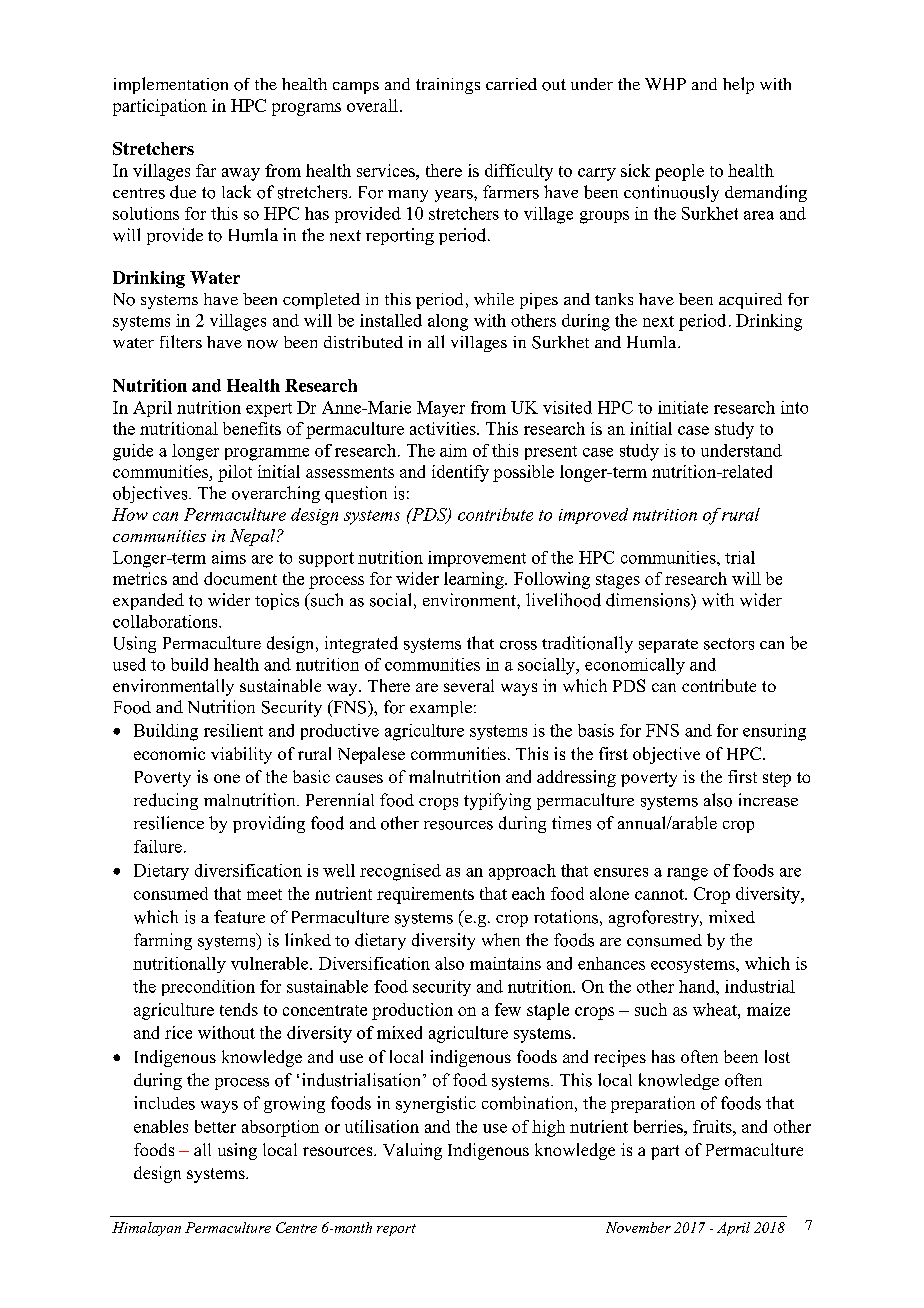  I want to click on aims, so click(229, 557).
